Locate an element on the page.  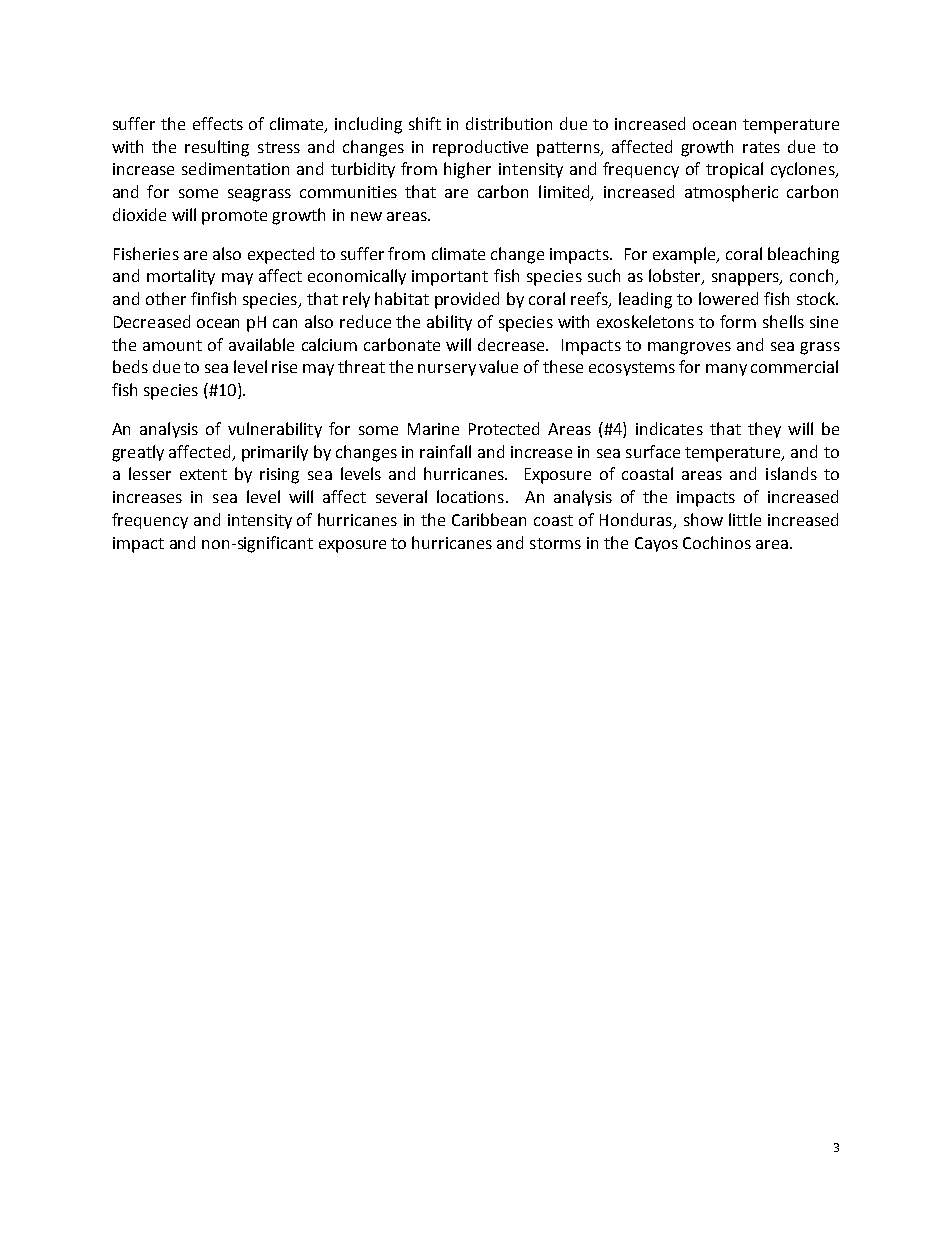
mortality is located at coordinates (181, 277).
